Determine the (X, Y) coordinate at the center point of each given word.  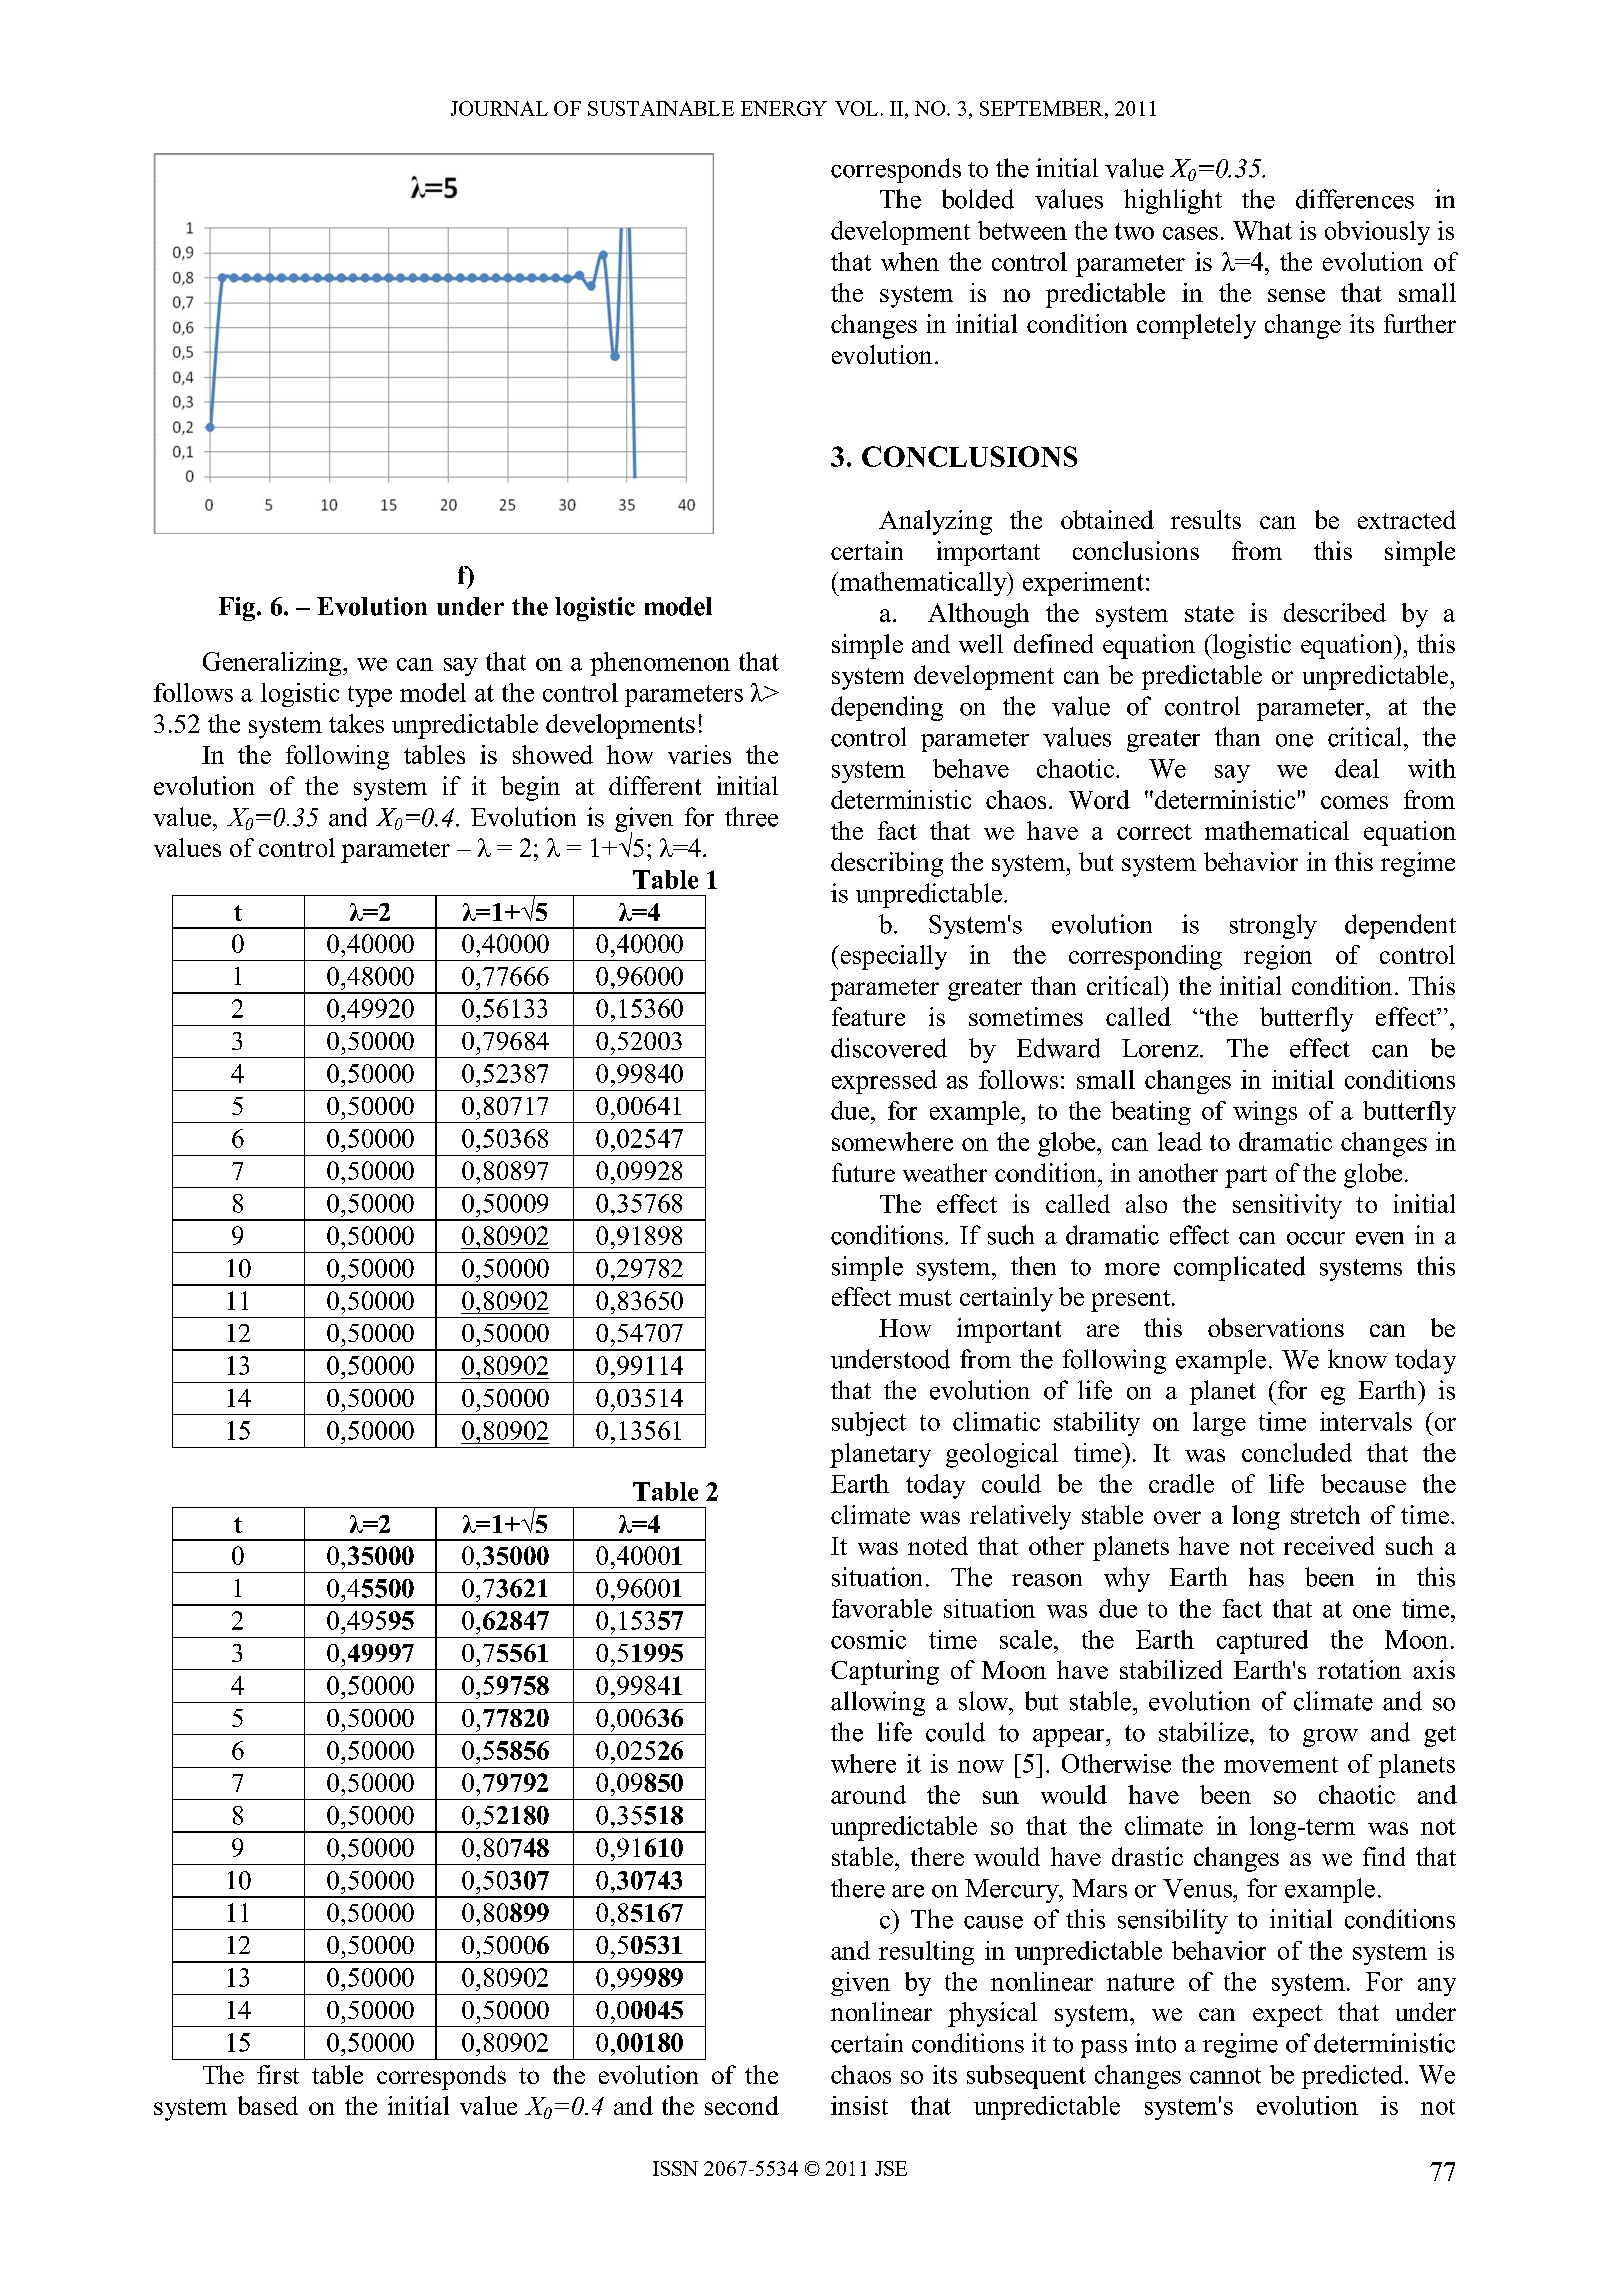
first (278, 2074)
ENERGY (784, 108)
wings (1265, 1113)
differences (1355, 199)
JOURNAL (499, 108)
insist (859, 2105)
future (863, 1172)
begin (530, 788)
